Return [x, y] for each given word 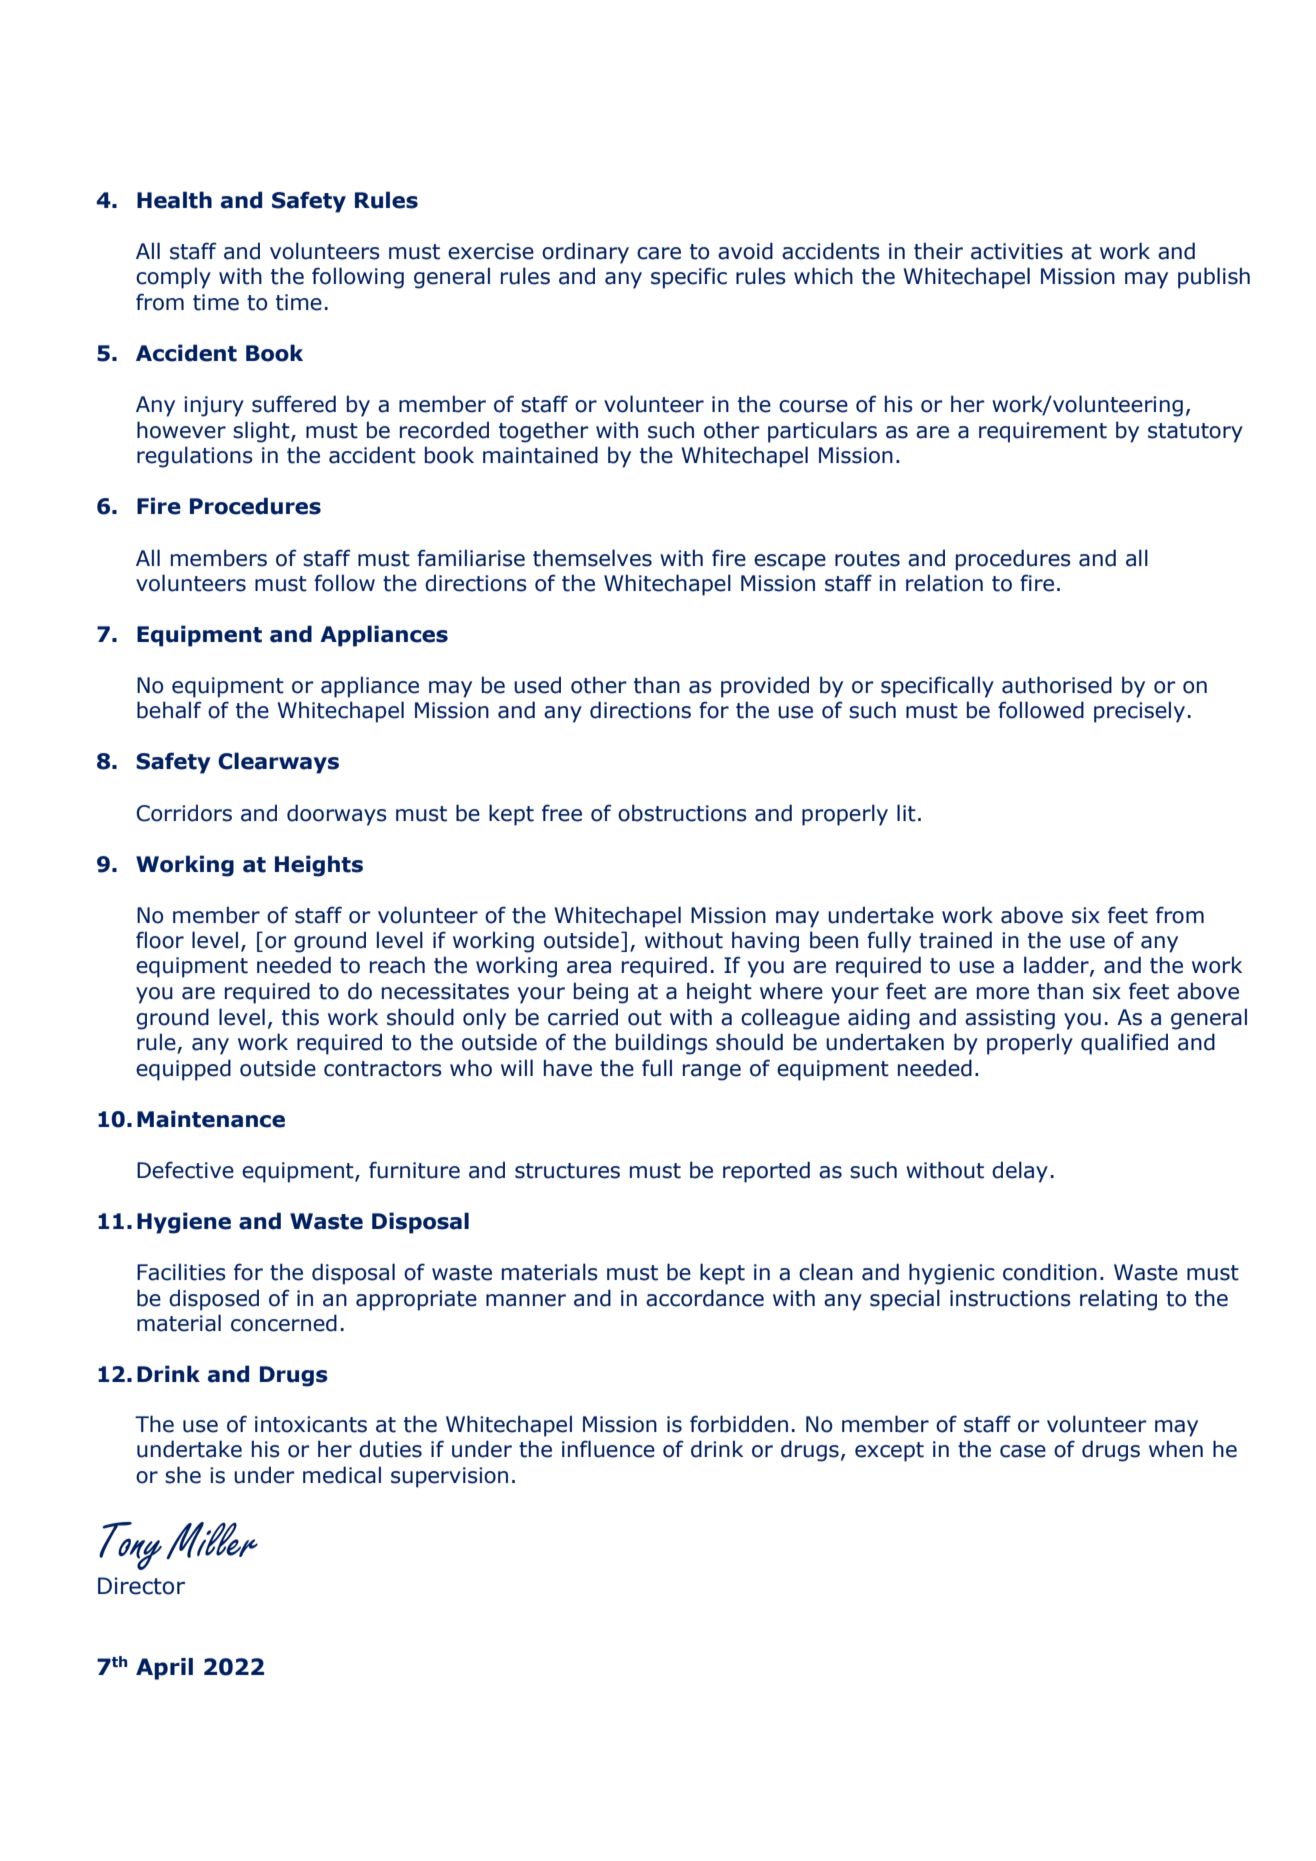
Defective [185, 1170]
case [1023, 1451]
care [659, 253]
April [164, 1669]
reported [766, 1172]
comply [173, 278]
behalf [169, 710]
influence [608, 1449]
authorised [1057, 685]
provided [765, 687]
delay [1020, 1172]
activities [1017, 251]
